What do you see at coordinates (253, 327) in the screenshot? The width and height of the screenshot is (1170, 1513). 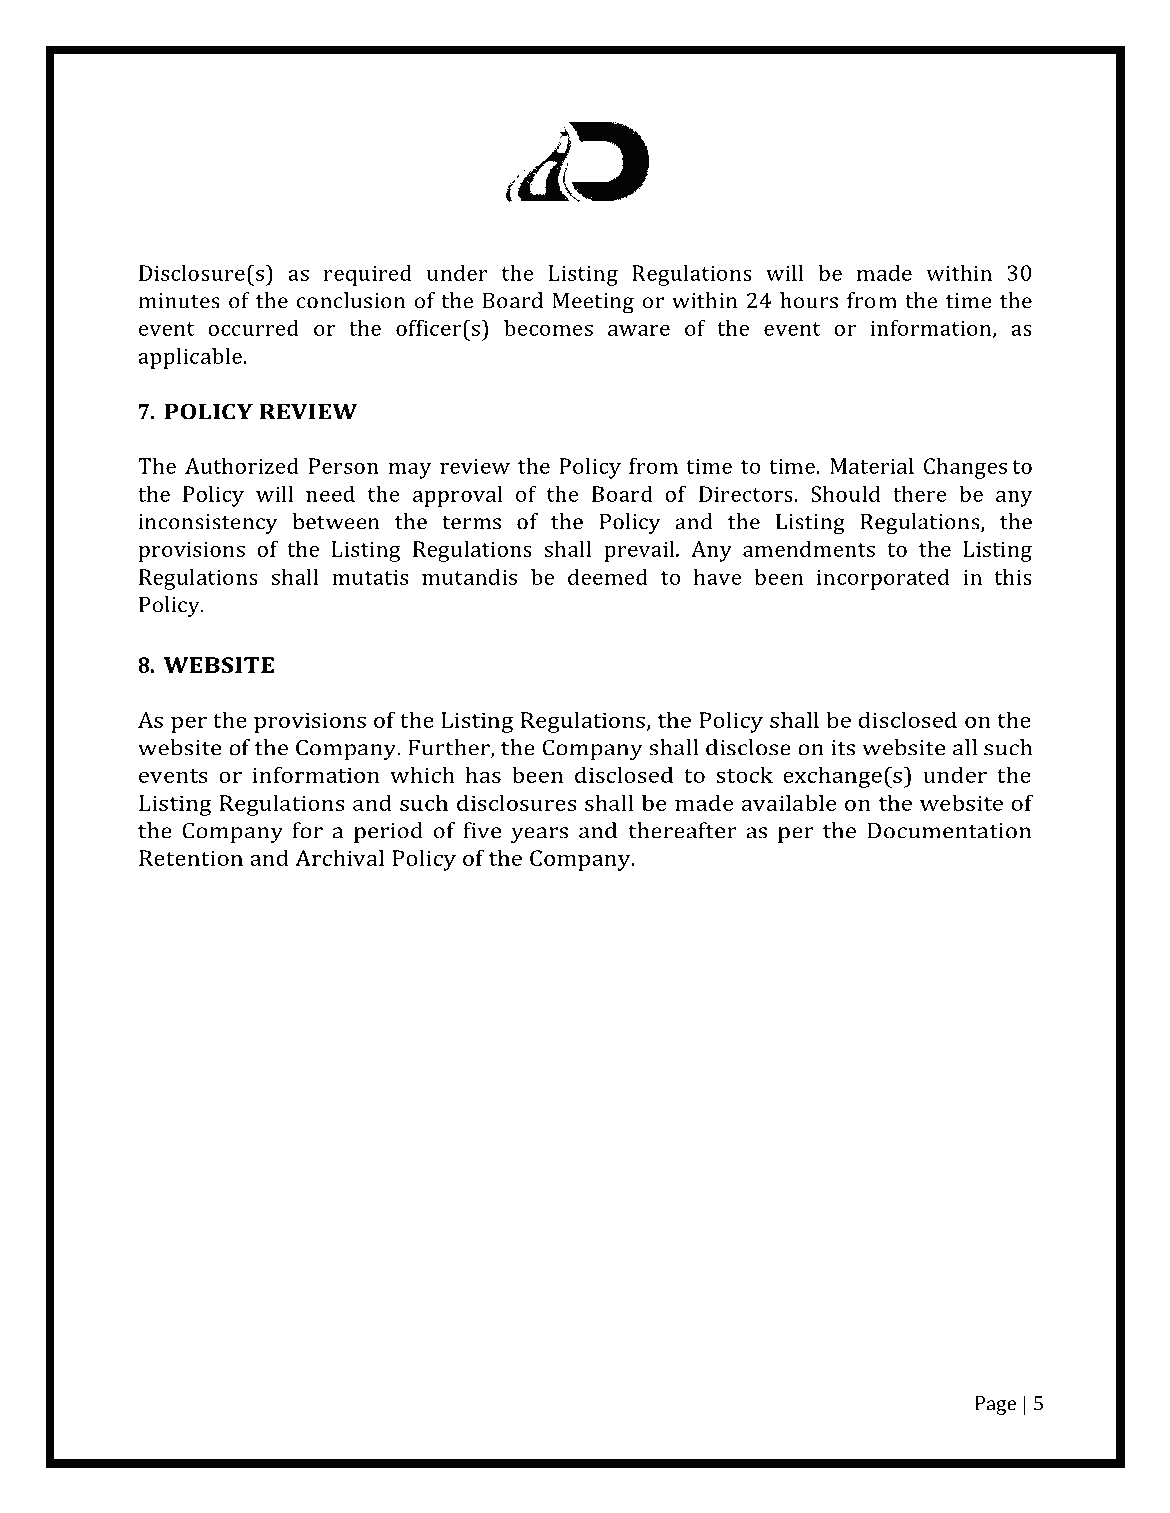 I see `occurred` at bounding box center [253, 327].
